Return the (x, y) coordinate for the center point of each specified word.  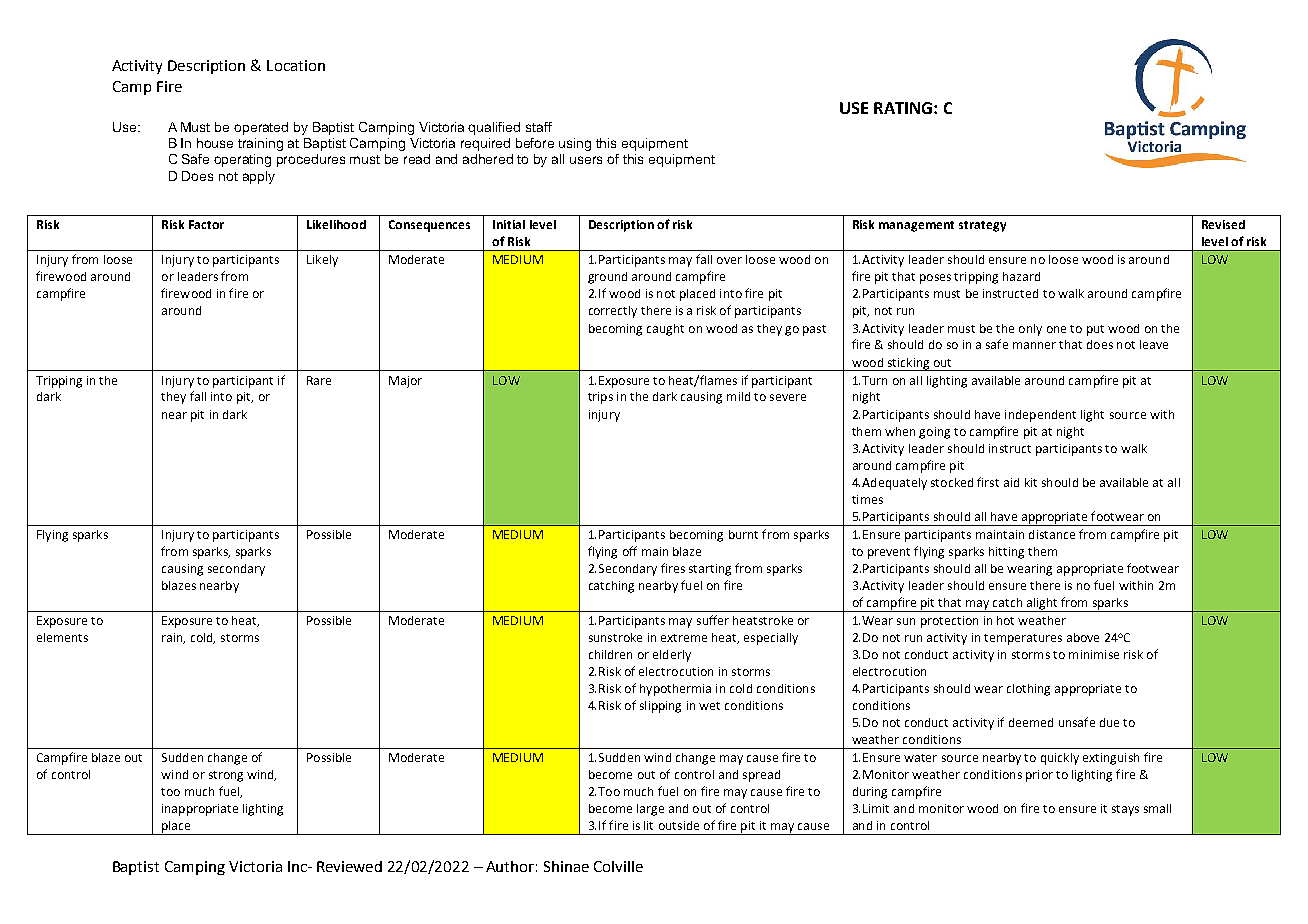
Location (296, 65)
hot (1005, 620)
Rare (319, 380)
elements (62, 637)
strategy (982, 226)
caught (665, 330)
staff (539, 127)
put (1095, 330)
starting (710, 570)
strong (226, 776)
